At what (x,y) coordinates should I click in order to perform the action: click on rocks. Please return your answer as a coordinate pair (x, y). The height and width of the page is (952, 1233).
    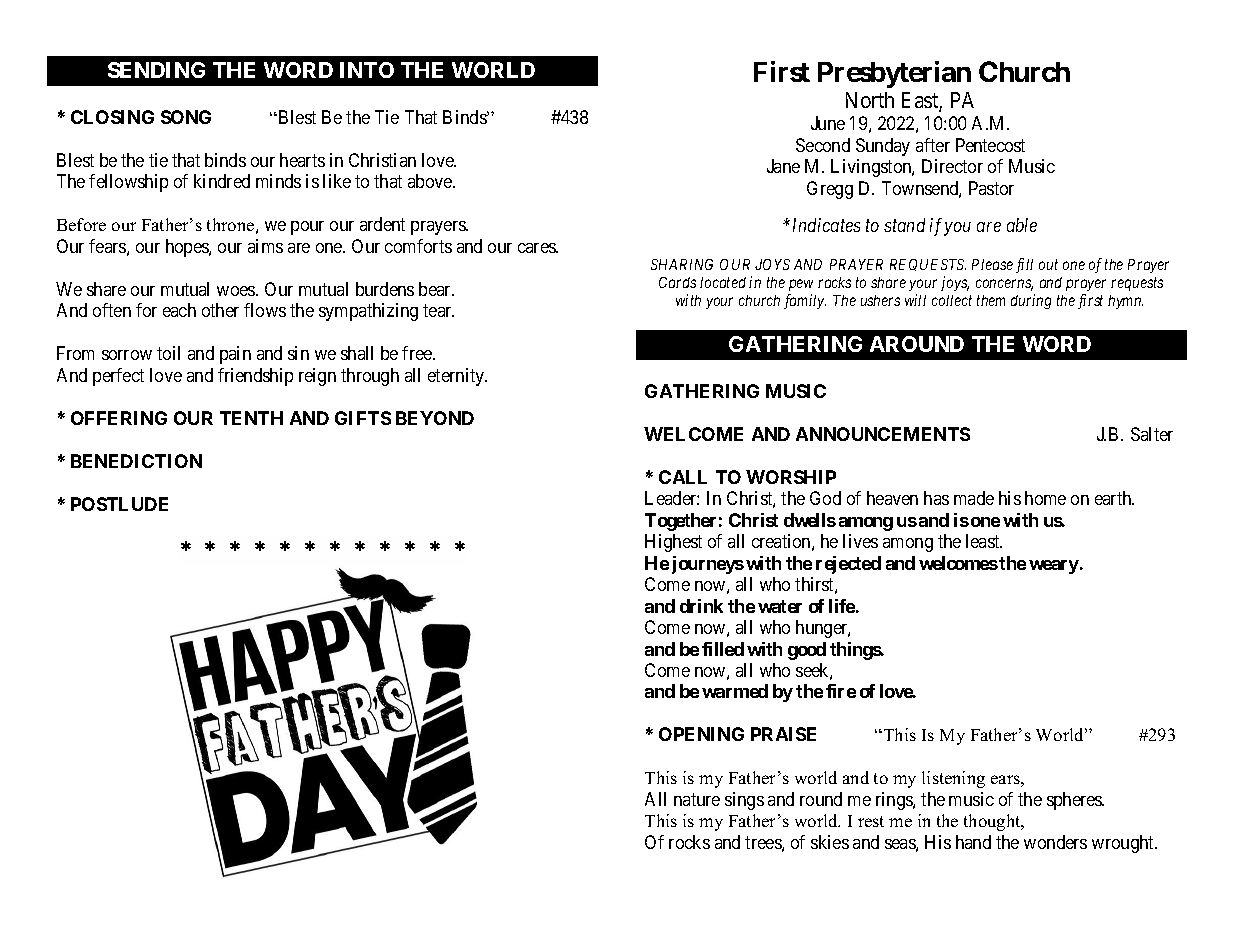
    Looking at the image, I should click on (689, 842).
